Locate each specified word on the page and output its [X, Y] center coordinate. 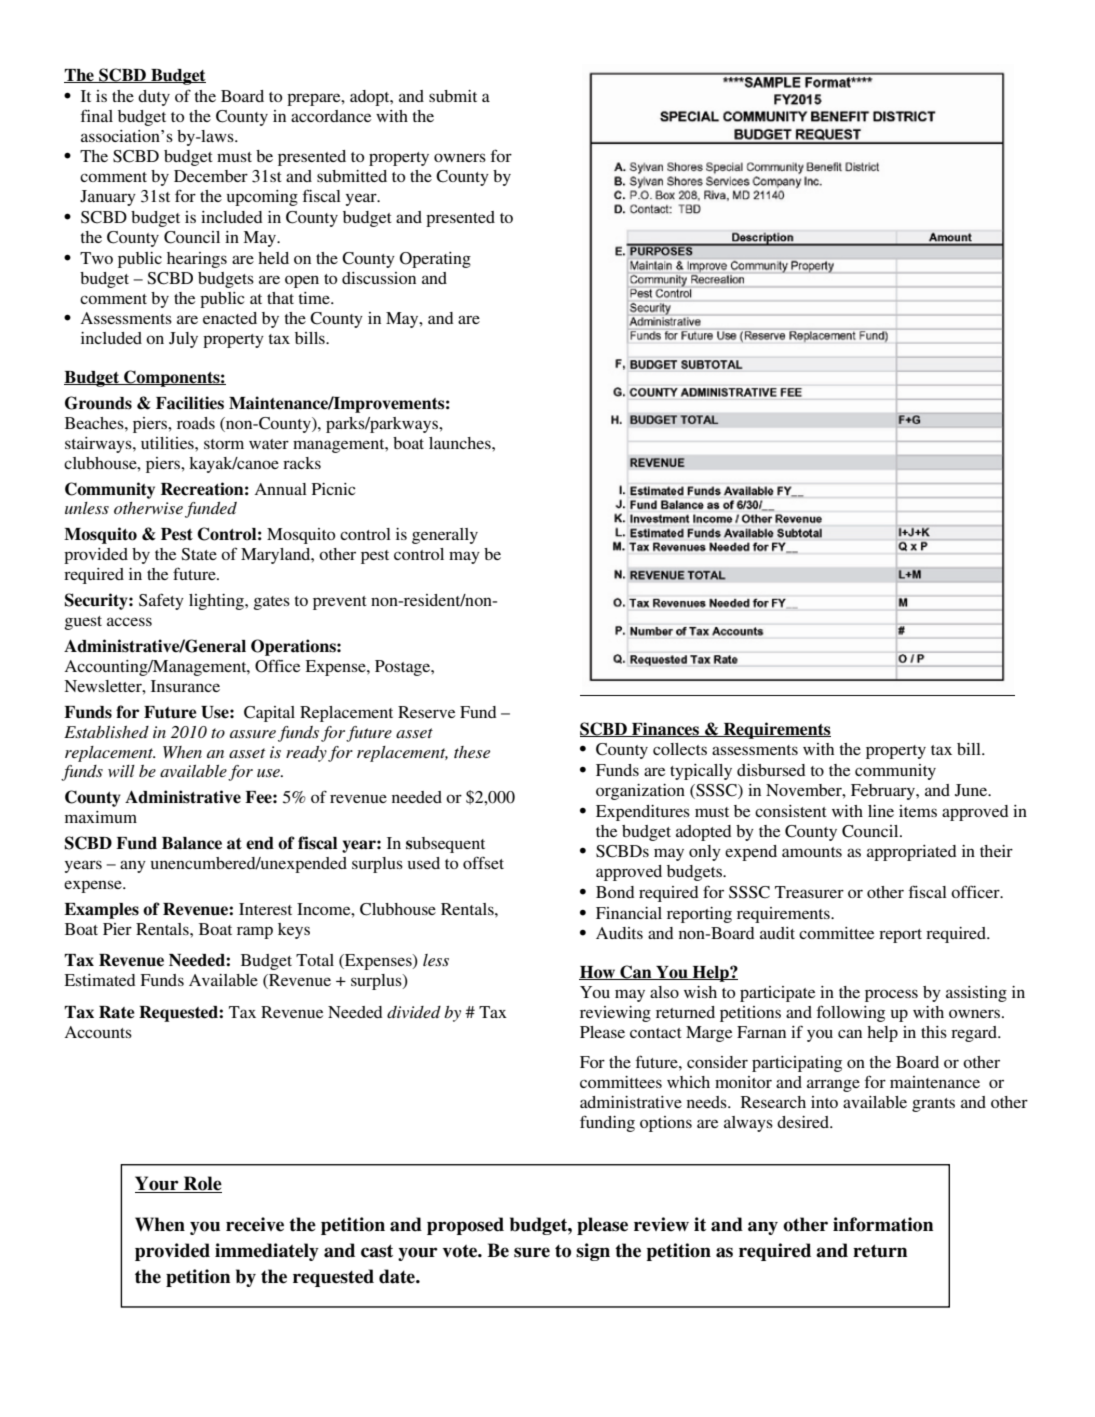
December [211, 176]
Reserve [426, 712]
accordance [331, 116]
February [884, 792]
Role [202, 1184]
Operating [435, 260]
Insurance [185, 686]
